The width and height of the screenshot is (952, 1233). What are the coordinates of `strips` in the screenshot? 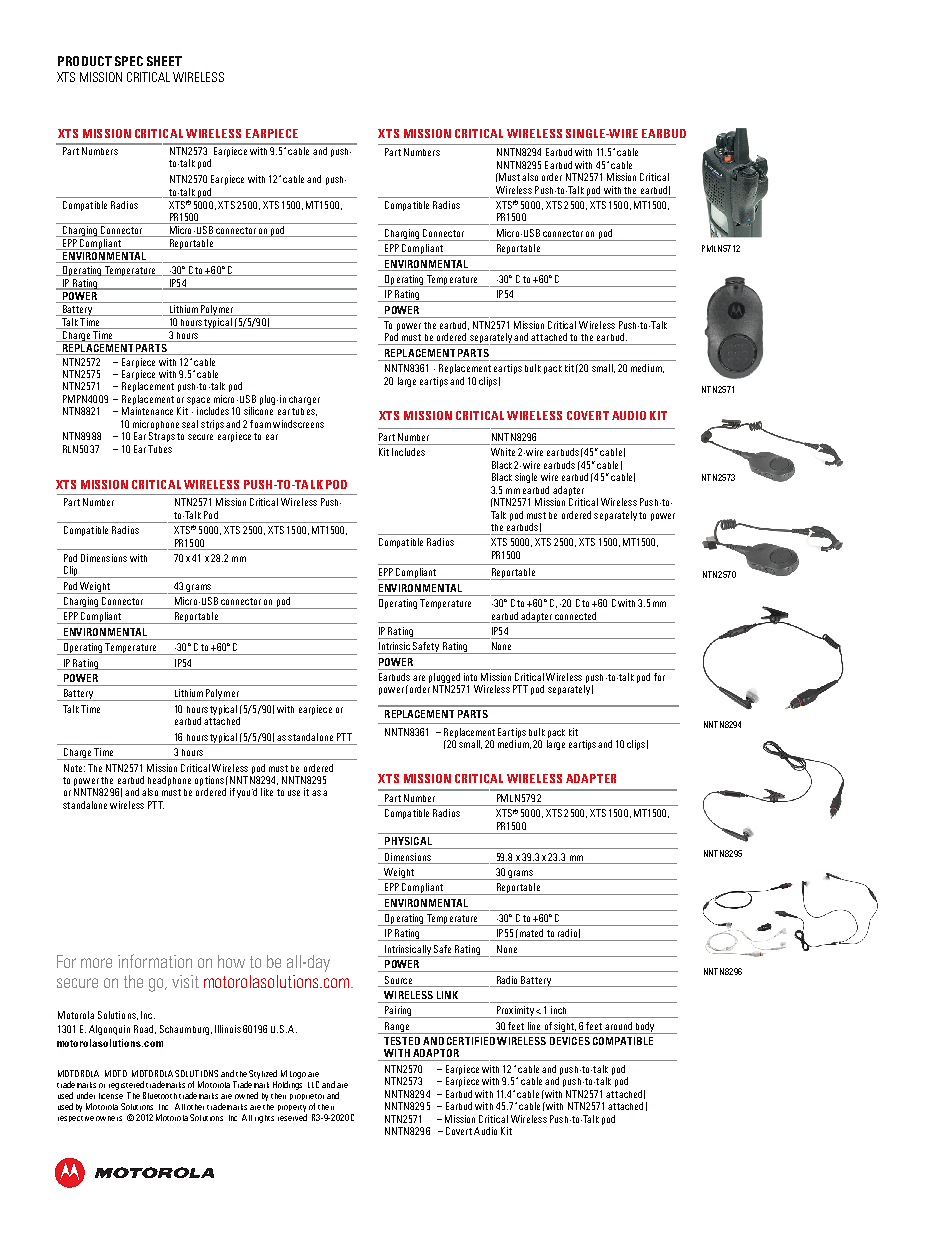 It's located at (212, 425).
